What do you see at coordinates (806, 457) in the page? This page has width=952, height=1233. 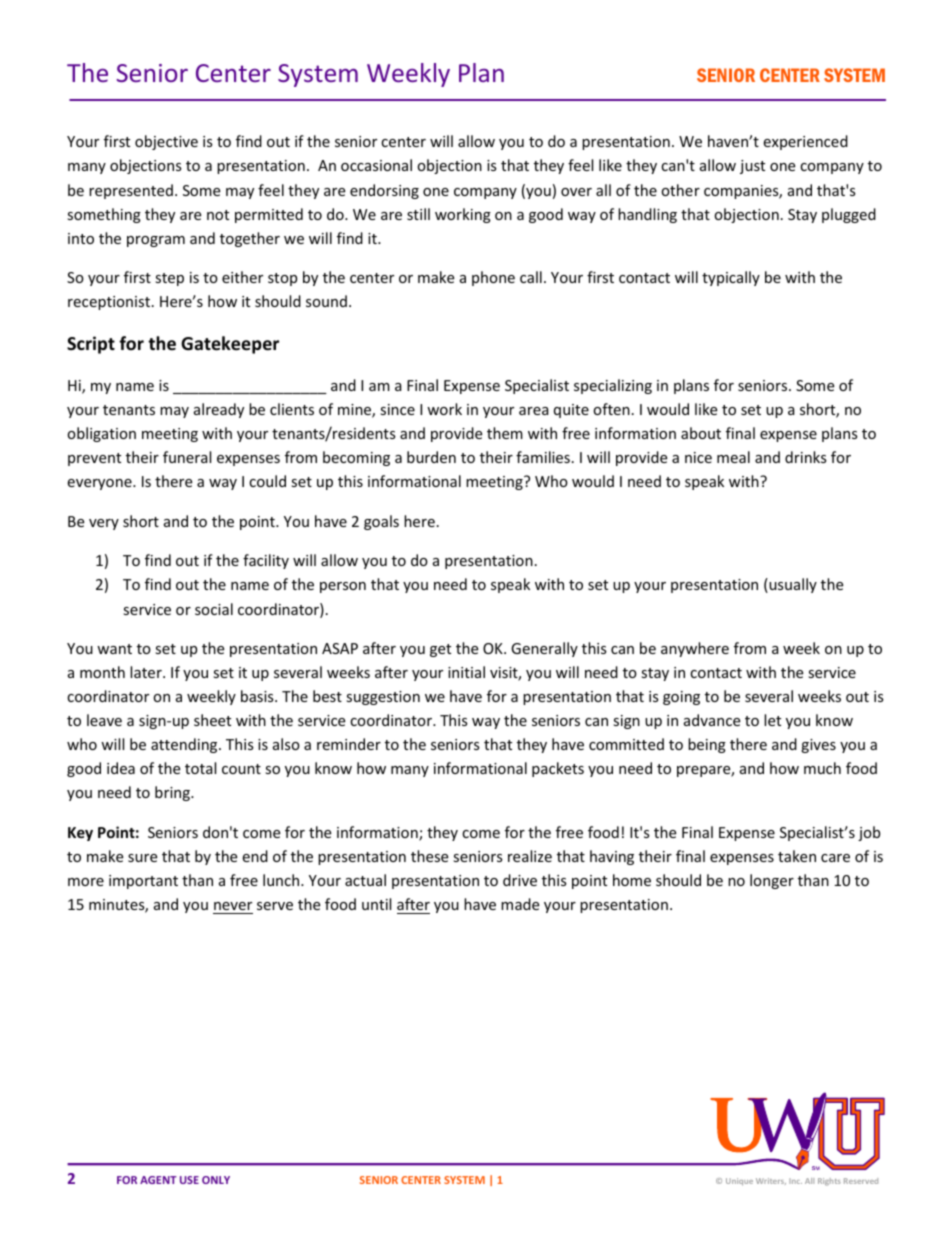 I see `drinks` at bounding box center [806, 457].
